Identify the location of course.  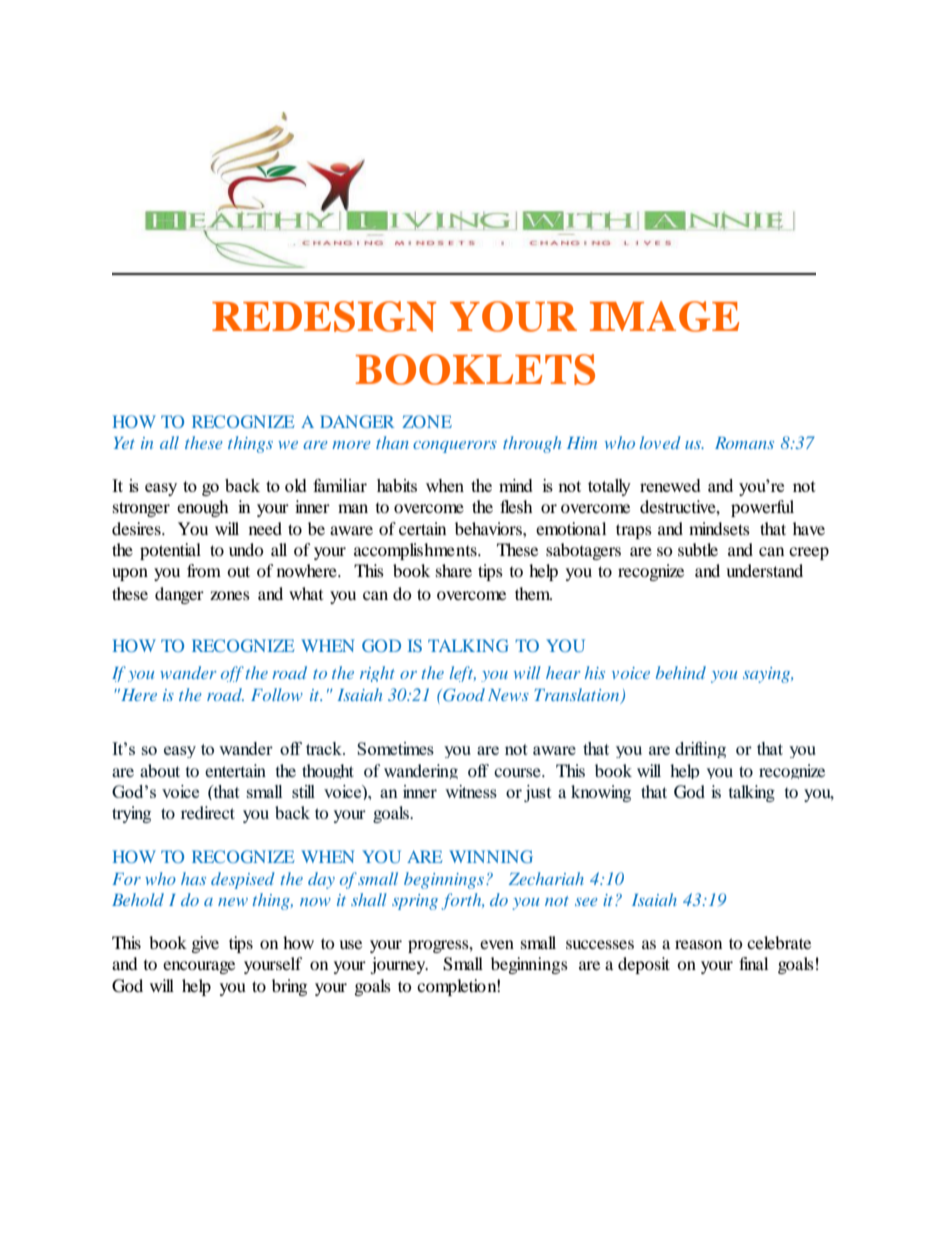
(518, 772).
